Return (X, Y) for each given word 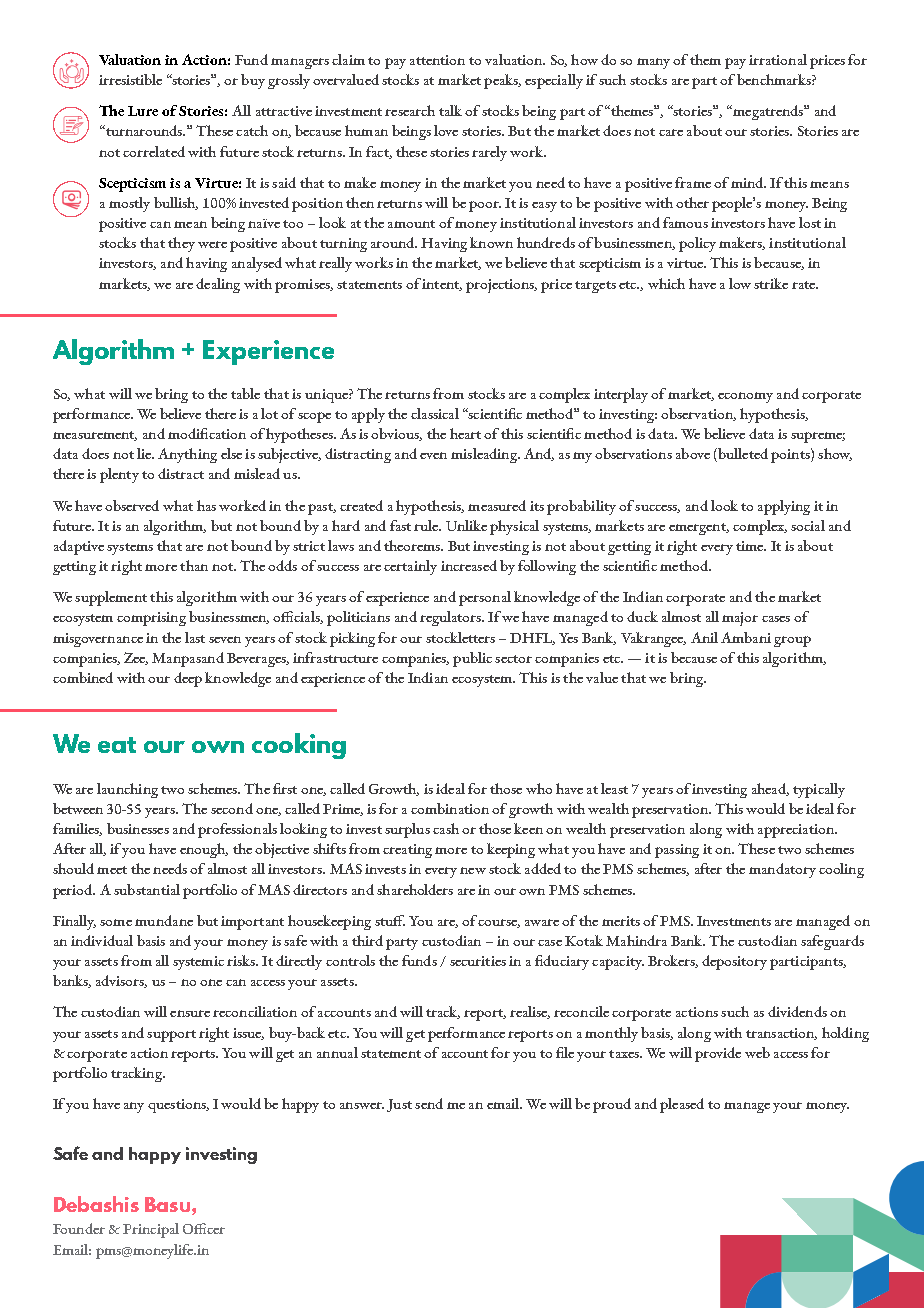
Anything (187, 455)
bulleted (742, 455)
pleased (682, 1105)
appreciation (797, 831)
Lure (143, 111)
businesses (138, 828)
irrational (778, 59)
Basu (167, 1204)
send (429, 1103)
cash (446, 828)
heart (465, 433)
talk (450, 110)
